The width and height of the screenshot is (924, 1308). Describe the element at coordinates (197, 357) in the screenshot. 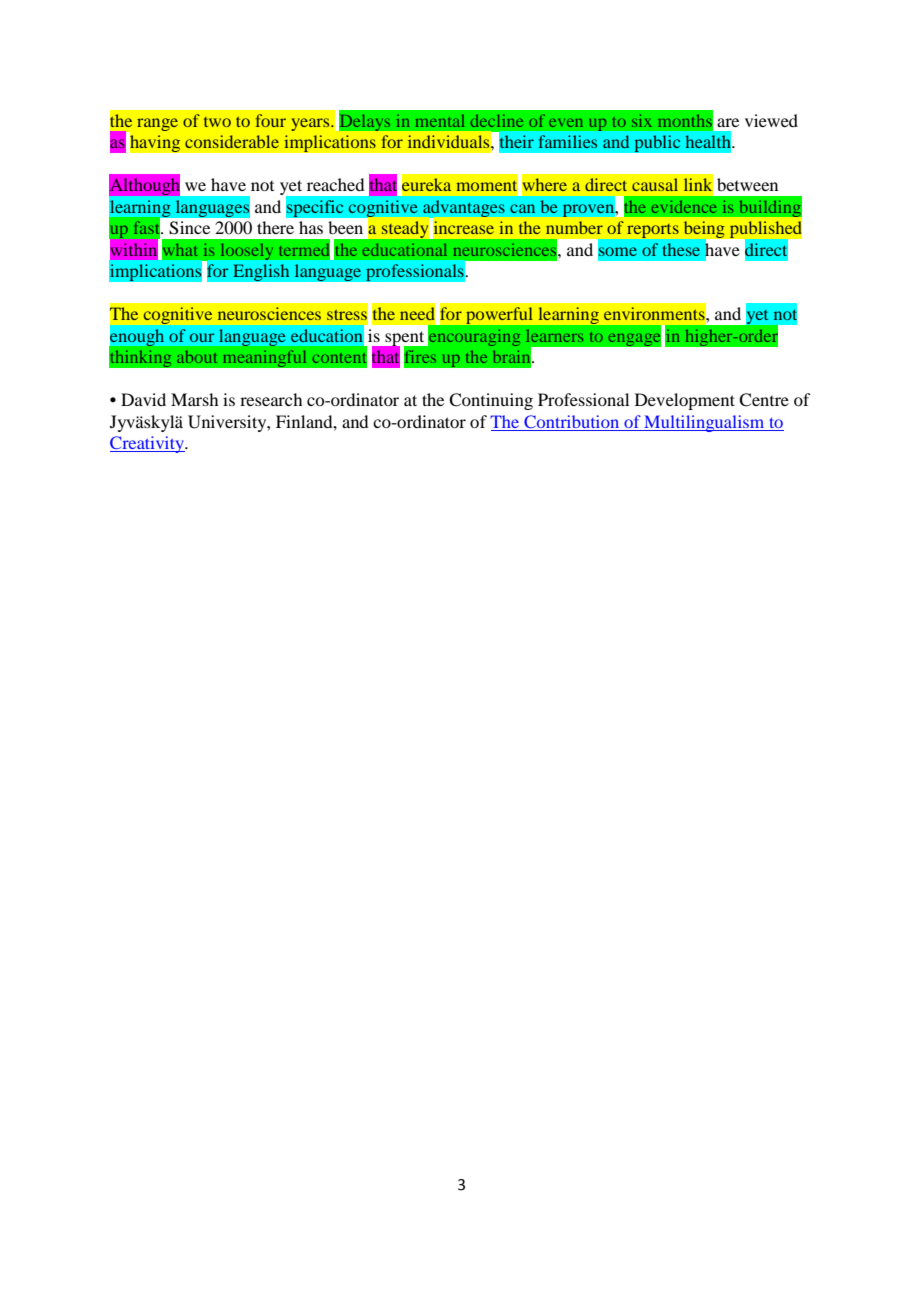

I see `about` at that location.
